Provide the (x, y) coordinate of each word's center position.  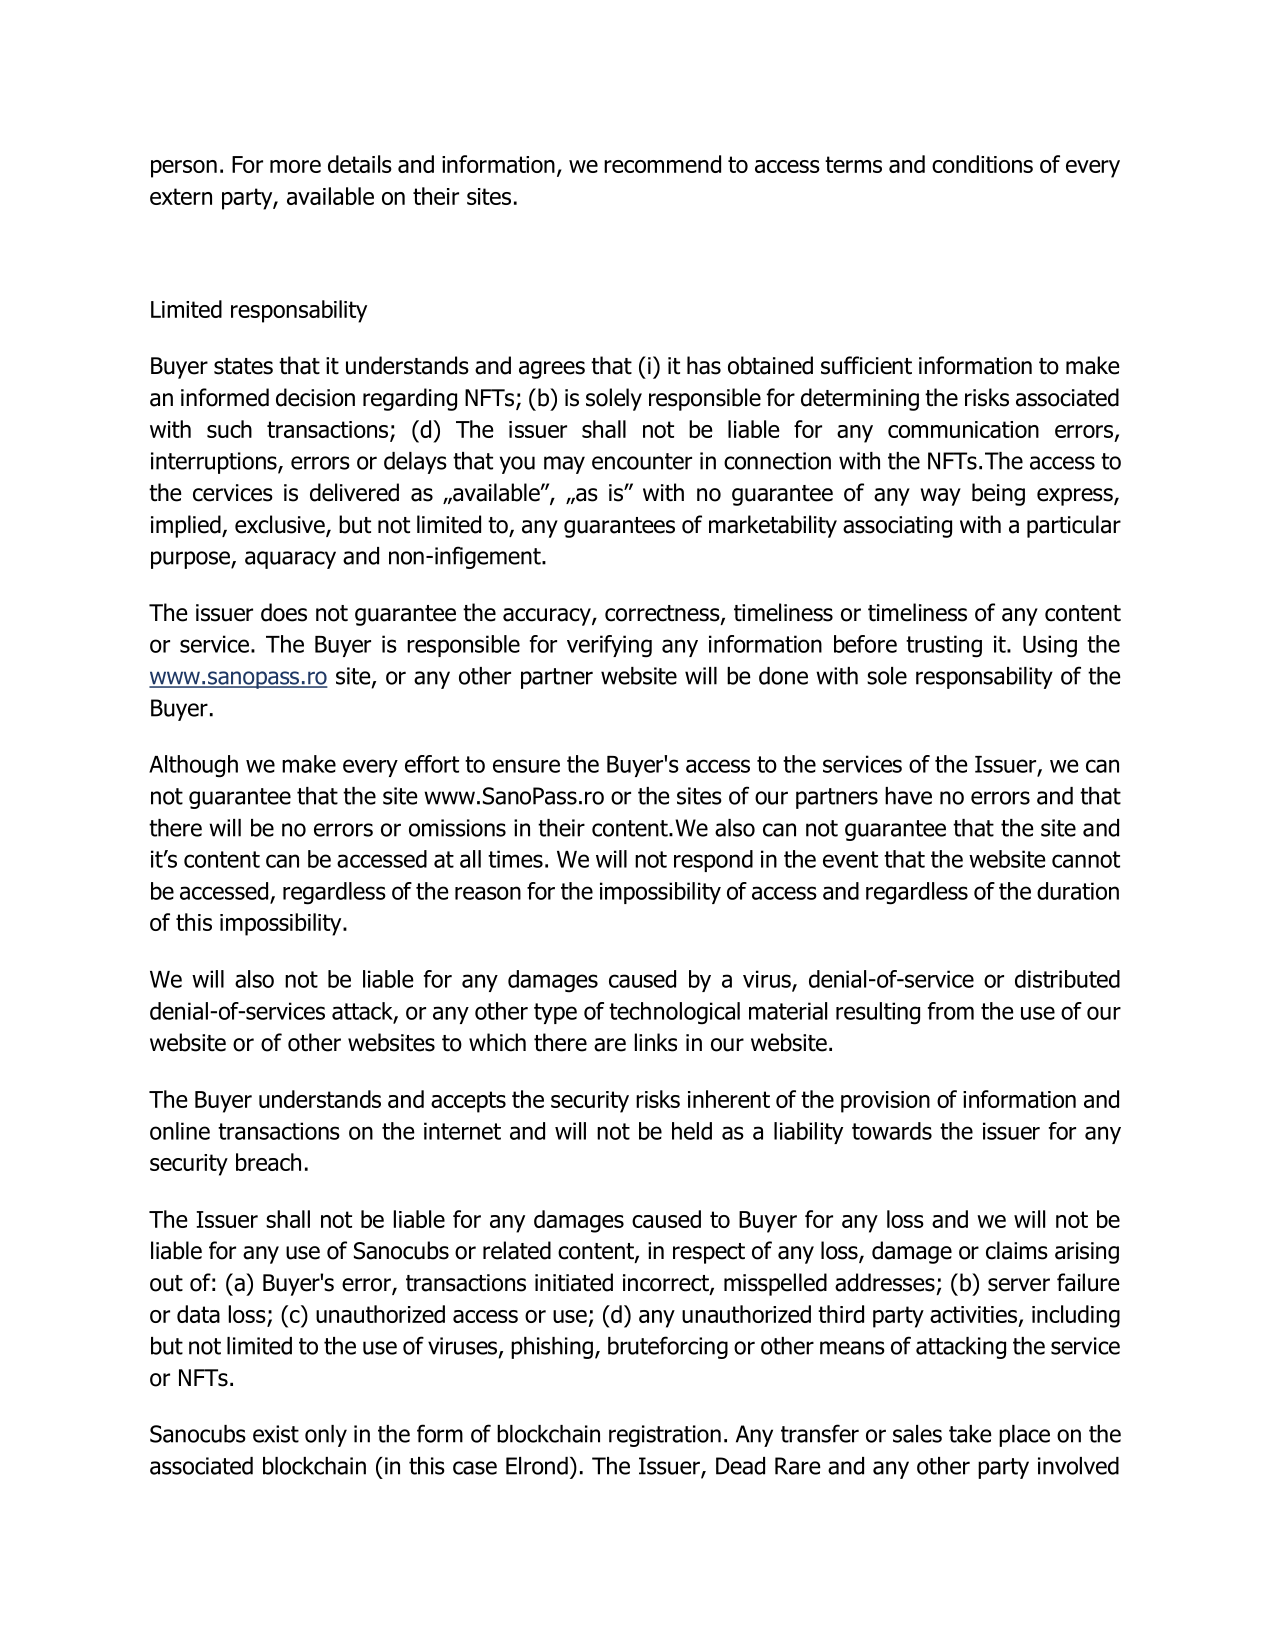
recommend (662, 164)
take (970, 1434)
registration (665, 1436)
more (295, 166)
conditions (982, 164)
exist (276, 1434)
